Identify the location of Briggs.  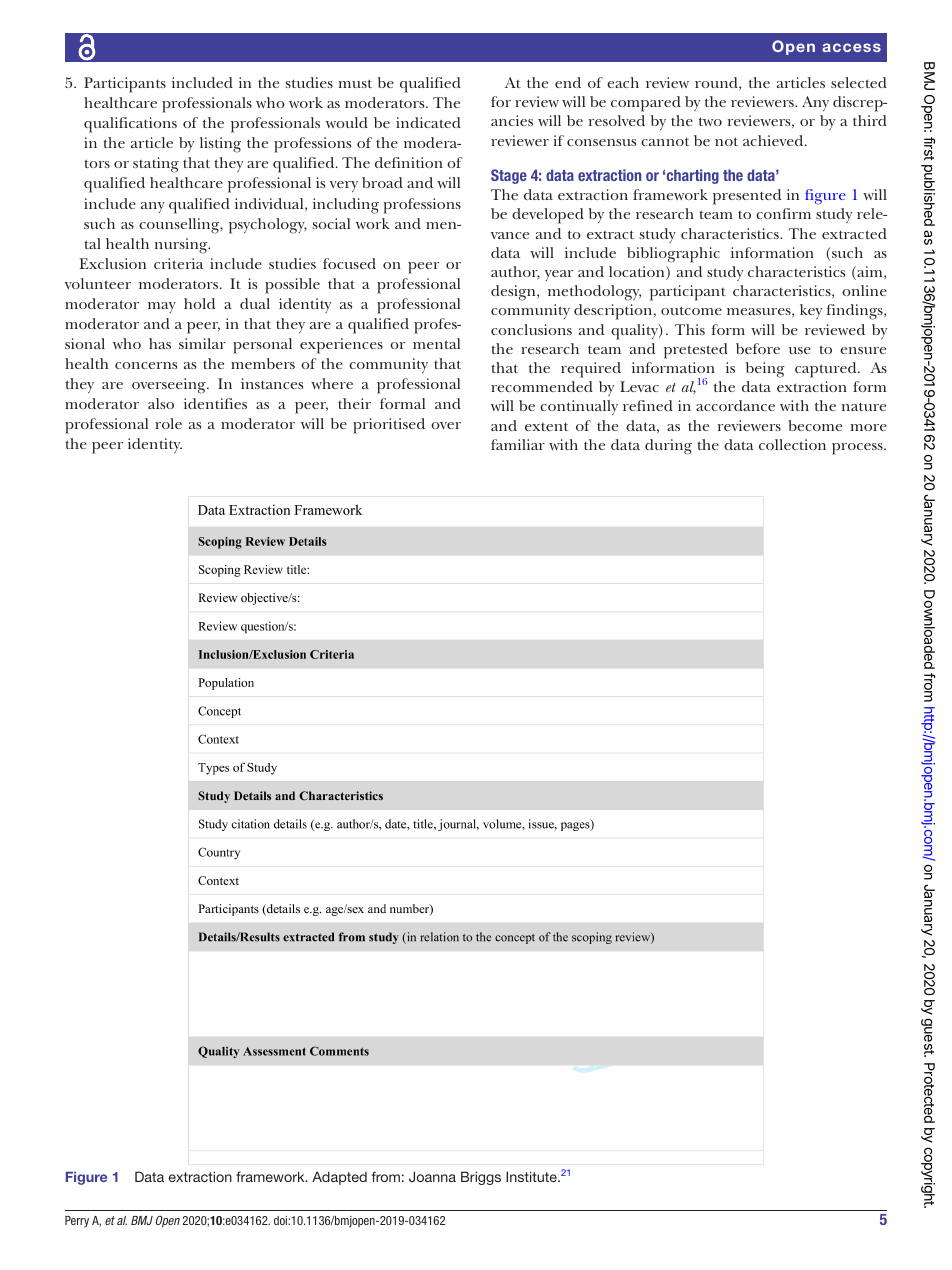
(481, 1178).
